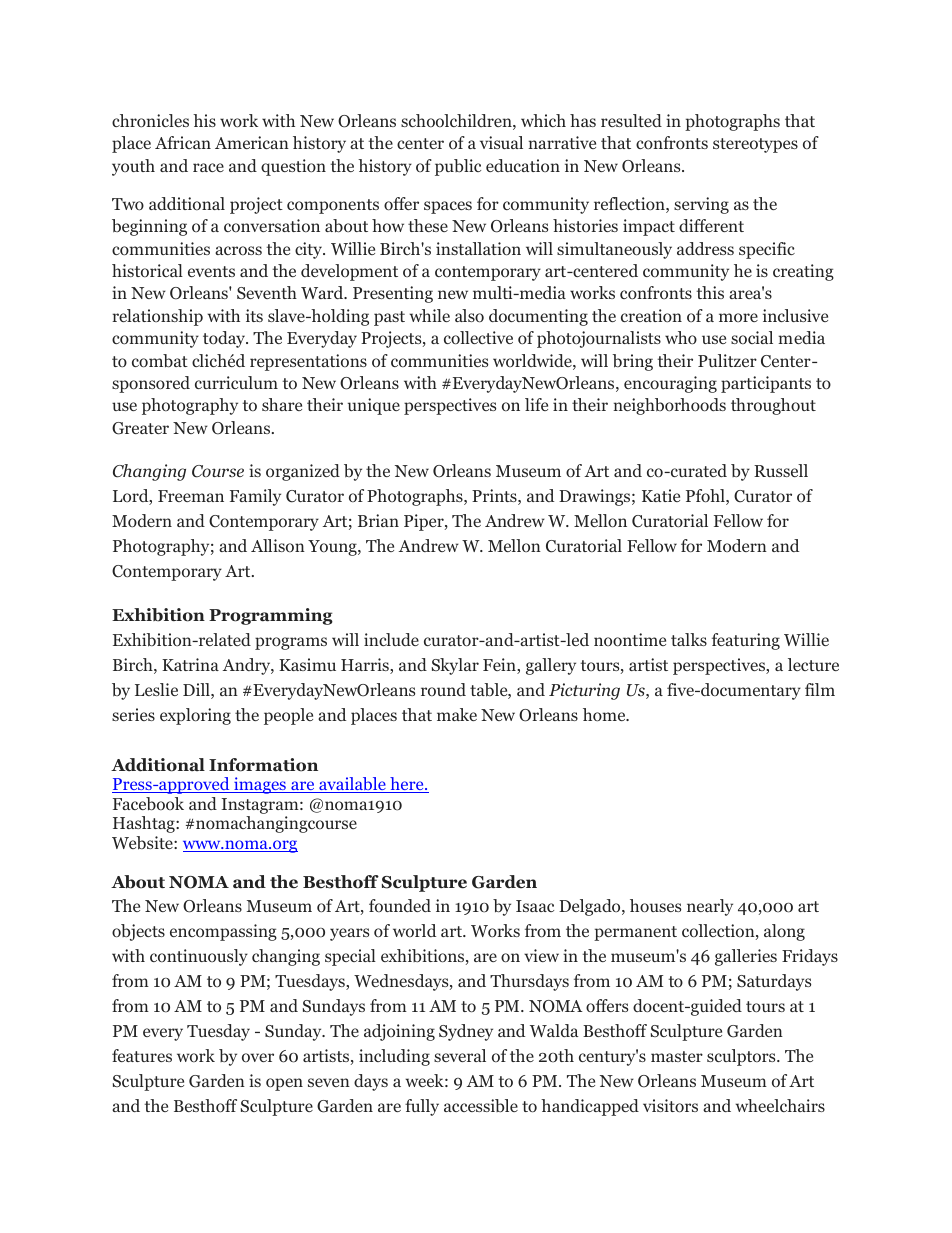 This screenshot has width=952, height=1233. Describe the element at coordinates (455, 666) in the screenshot. I see `Skylar` at that location.
